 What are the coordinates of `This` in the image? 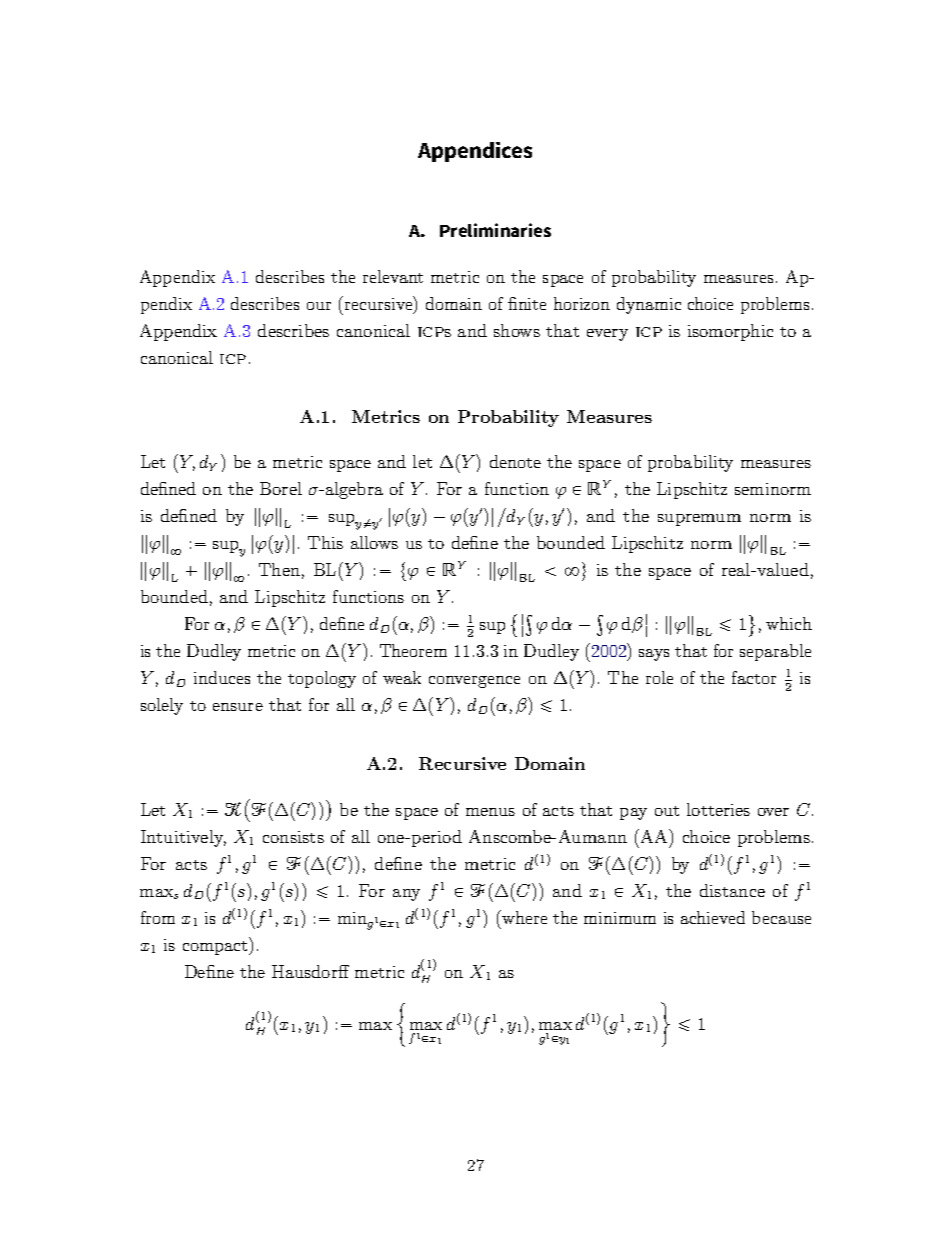 It's located at (325, 542).
